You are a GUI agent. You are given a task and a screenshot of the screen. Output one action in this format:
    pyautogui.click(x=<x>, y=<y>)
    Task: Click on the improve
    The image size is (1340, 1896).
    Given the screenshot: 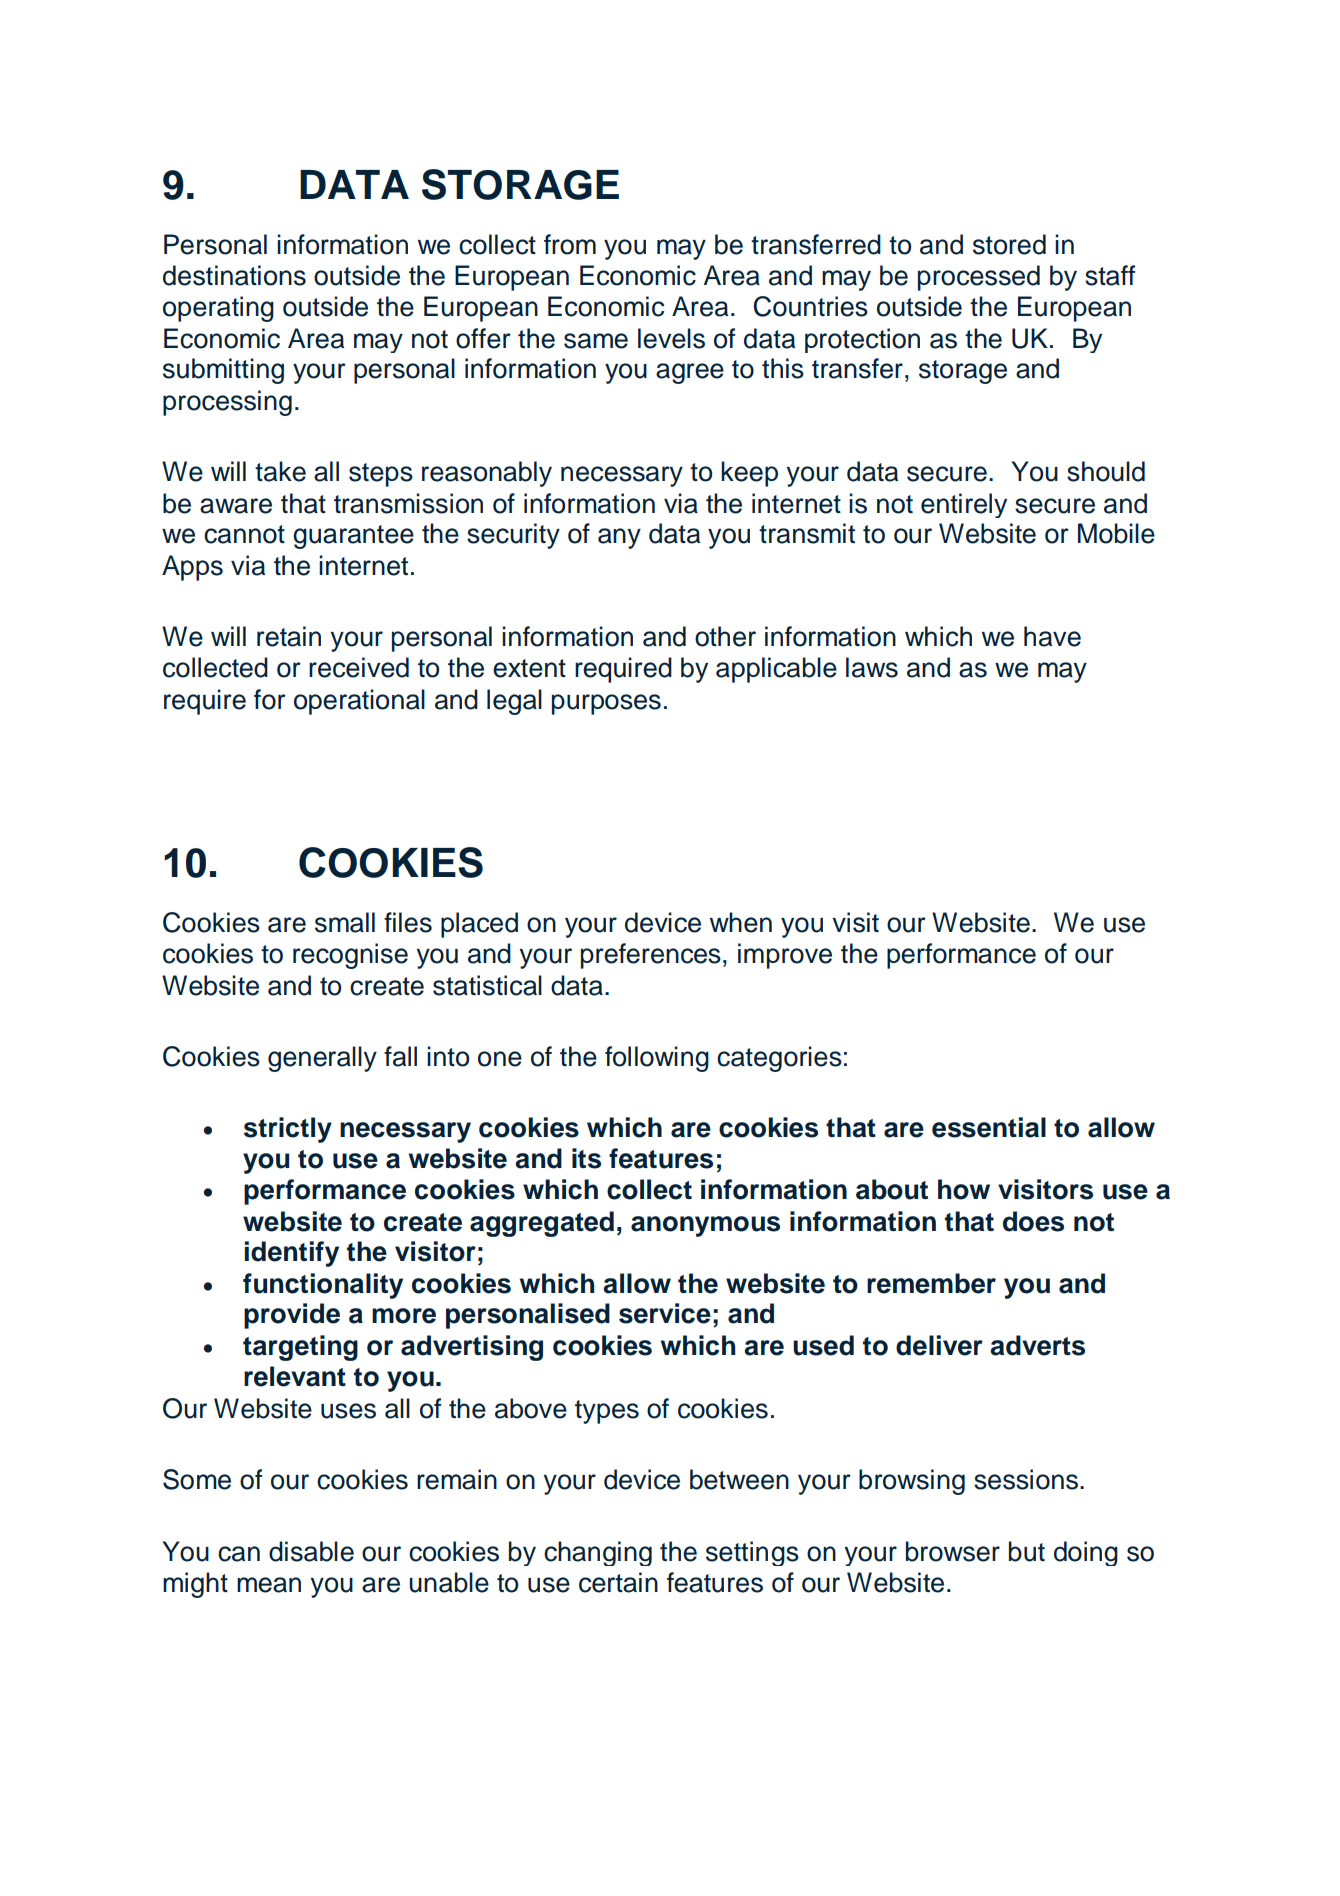 What is the action you would take?
    pyautogui.click(x=785, y=956)
